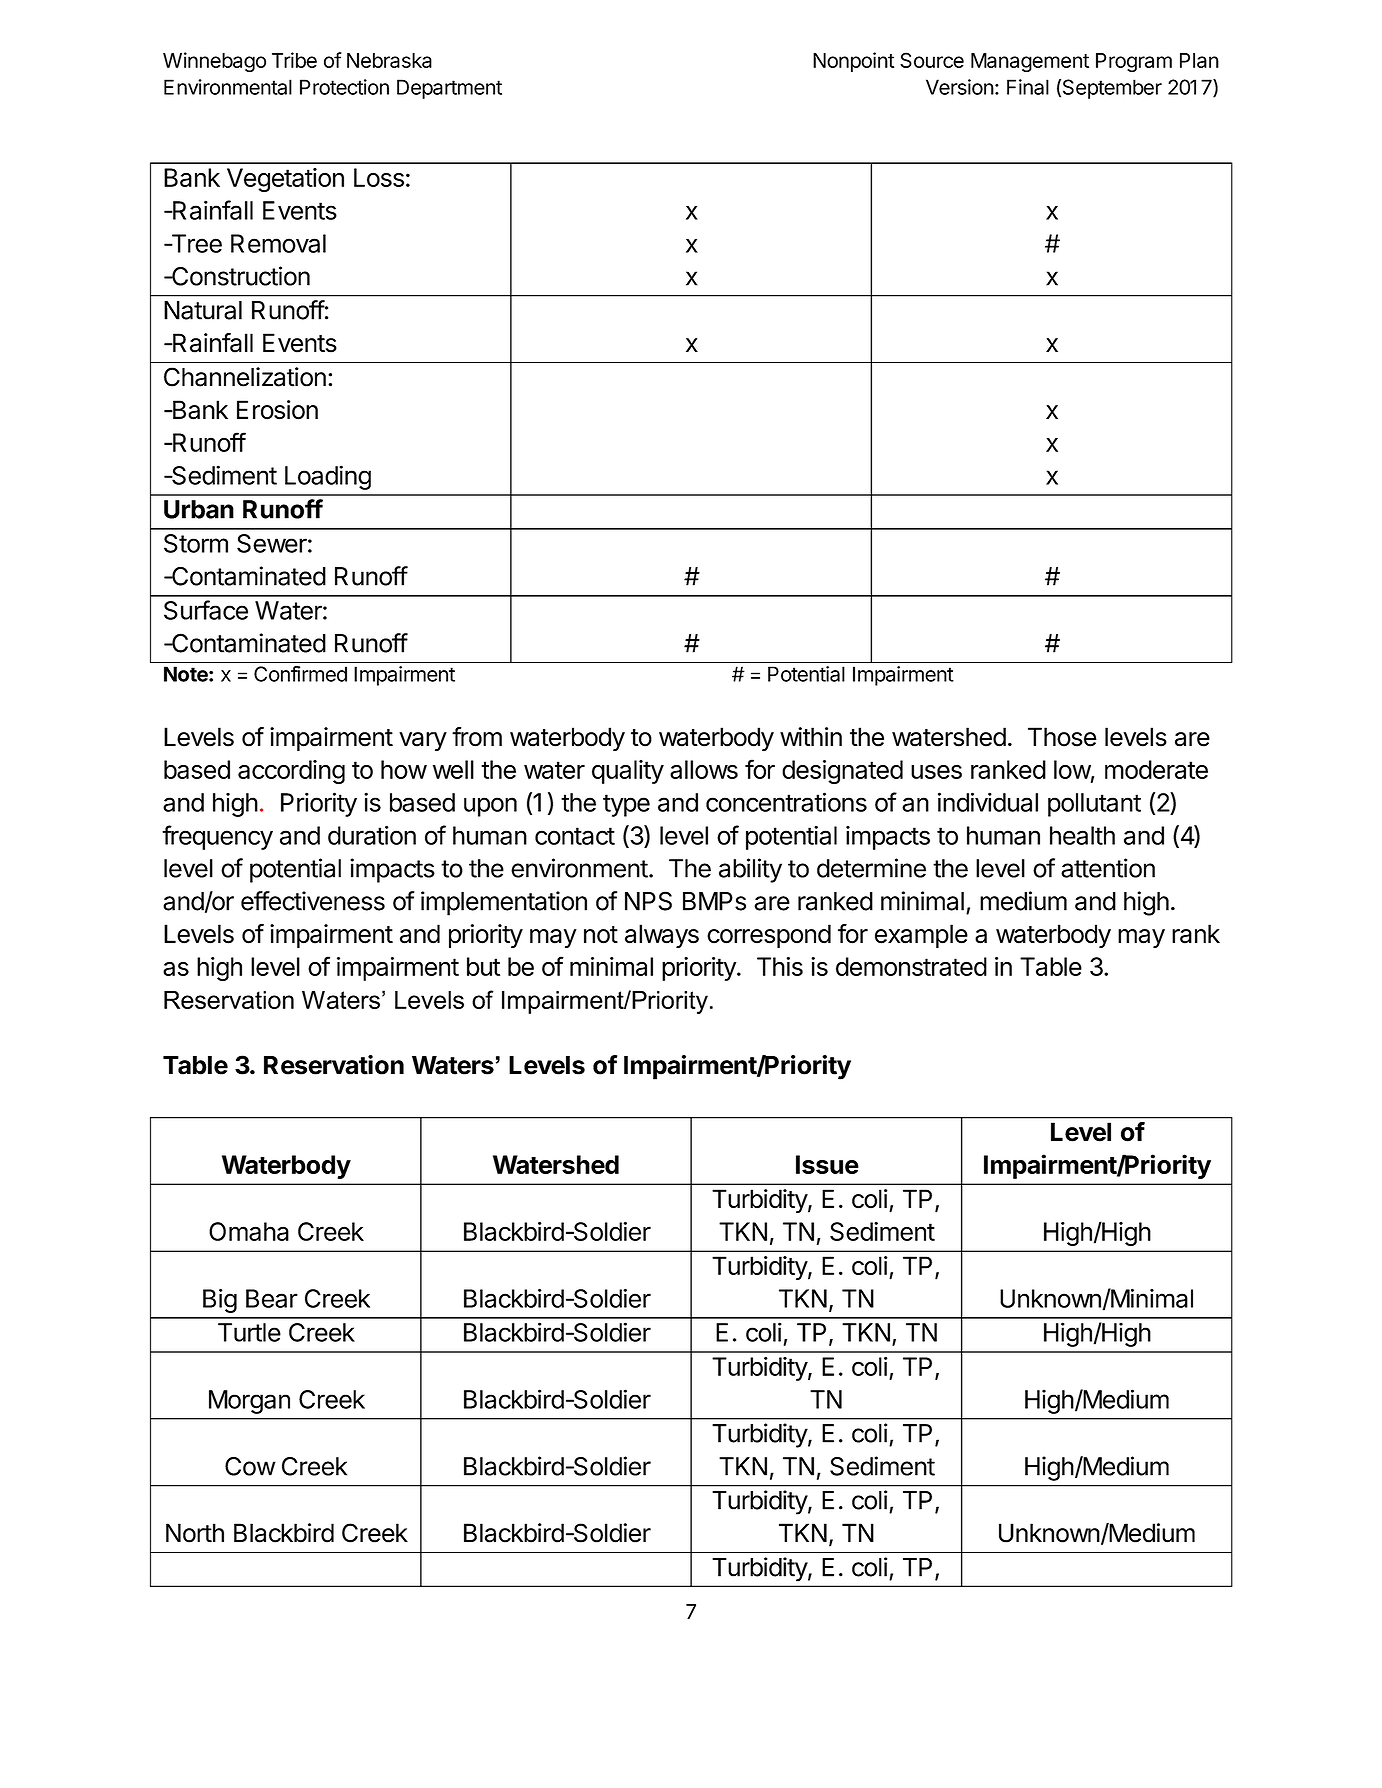  Describe the element at coordinates (449, 89) in the image. I see `Department` at that location.
